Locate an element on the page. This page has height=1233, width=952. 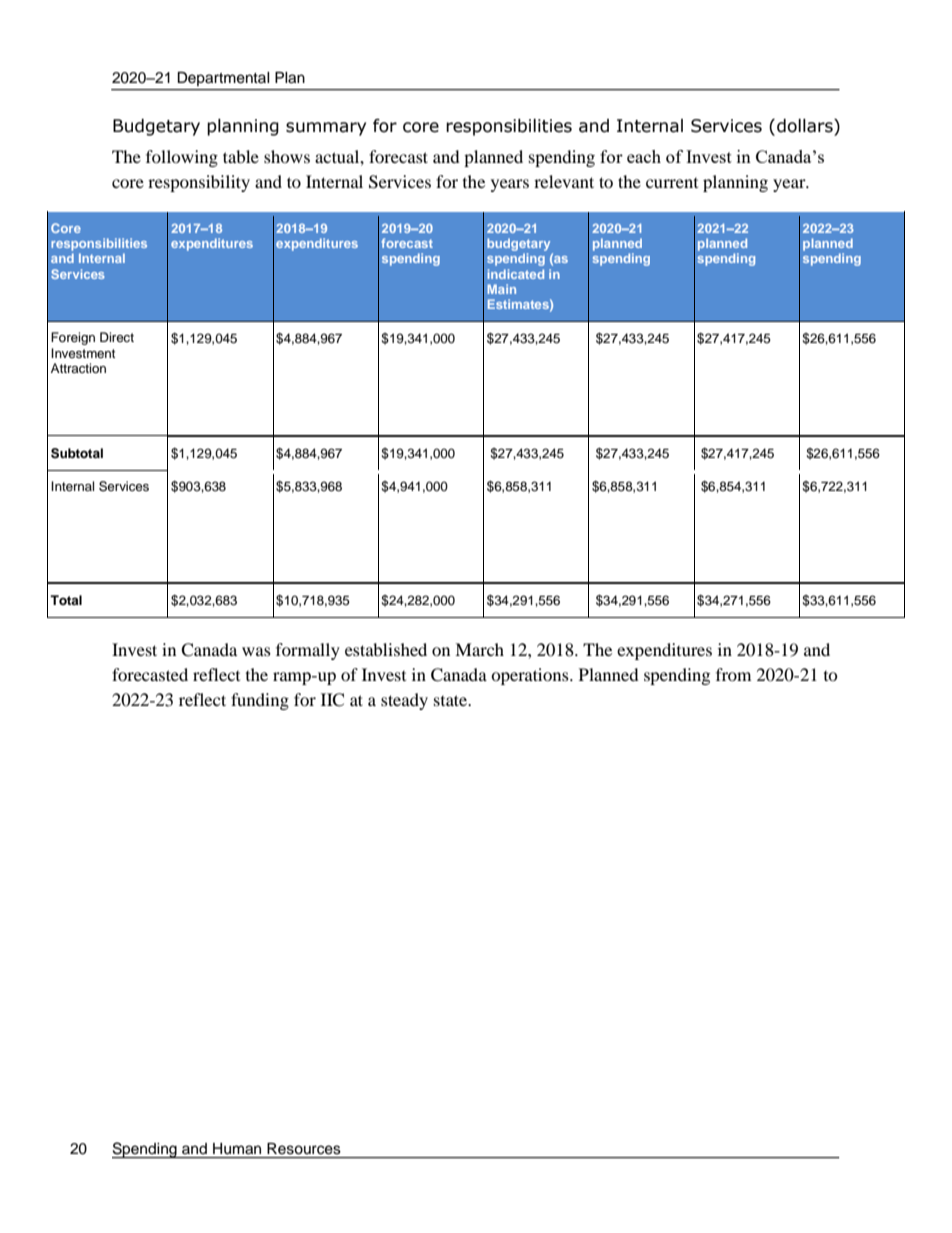
Resources is located at coordinates (304, 1149).
